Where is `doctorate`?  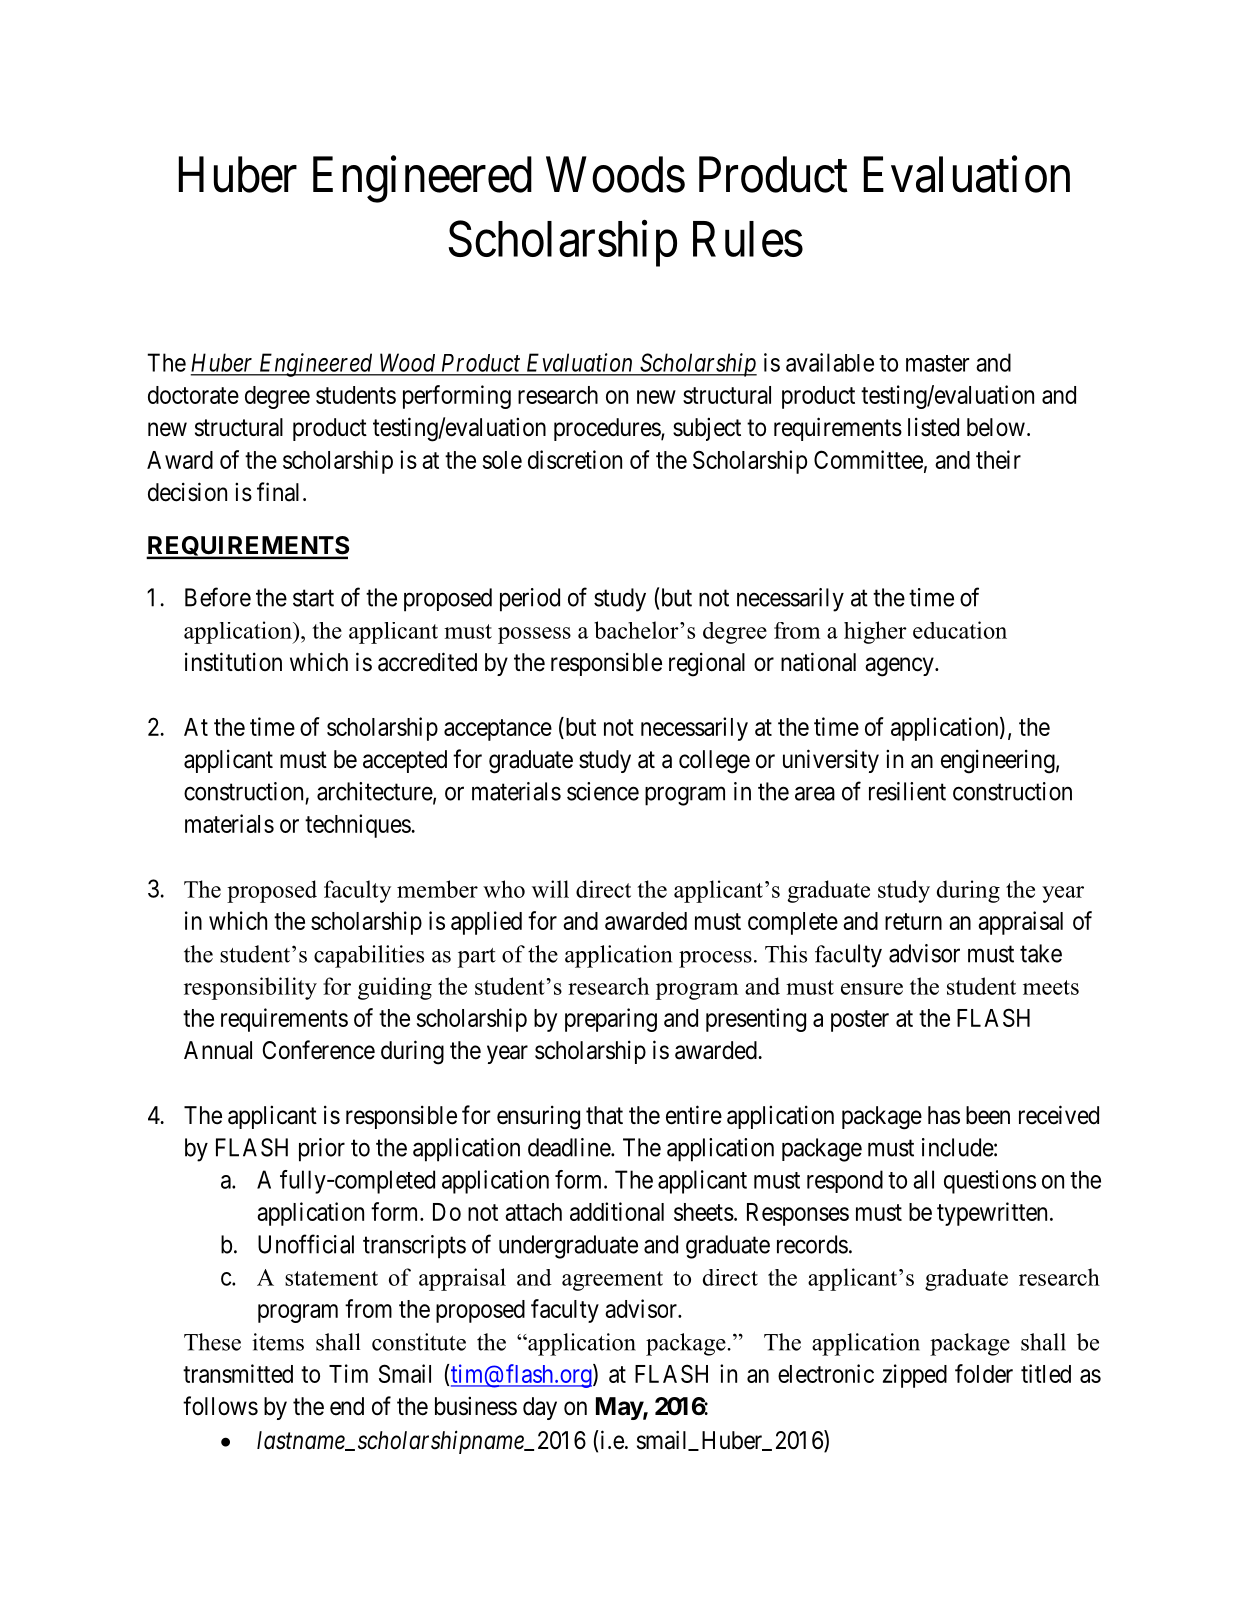 doctorate is located at coordinates (193, 395).
